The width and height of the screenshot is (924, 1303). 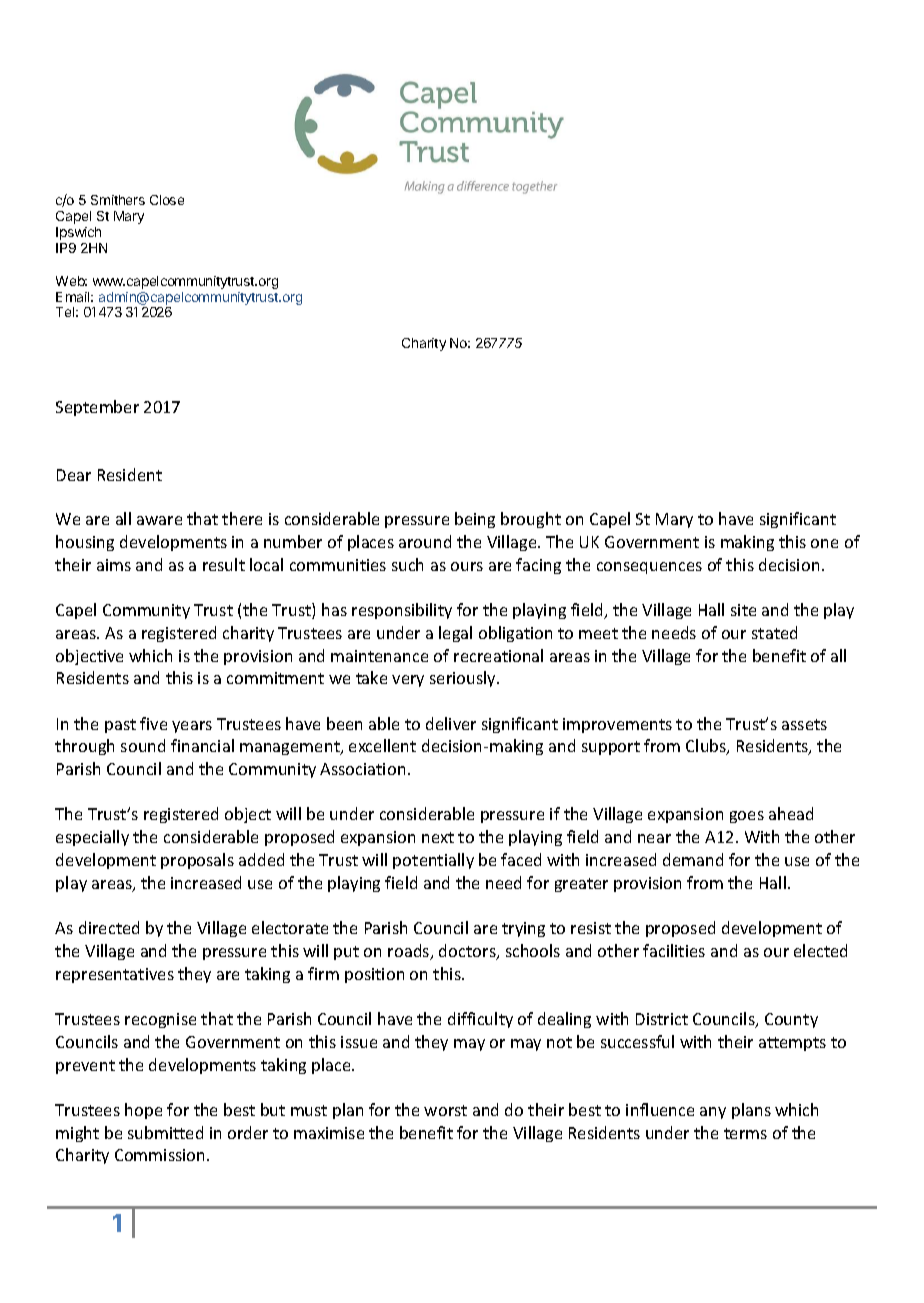 What do you see at coordinates (153, 723) in the screenshot?
I see `five` at bounding box center [153, 723].
